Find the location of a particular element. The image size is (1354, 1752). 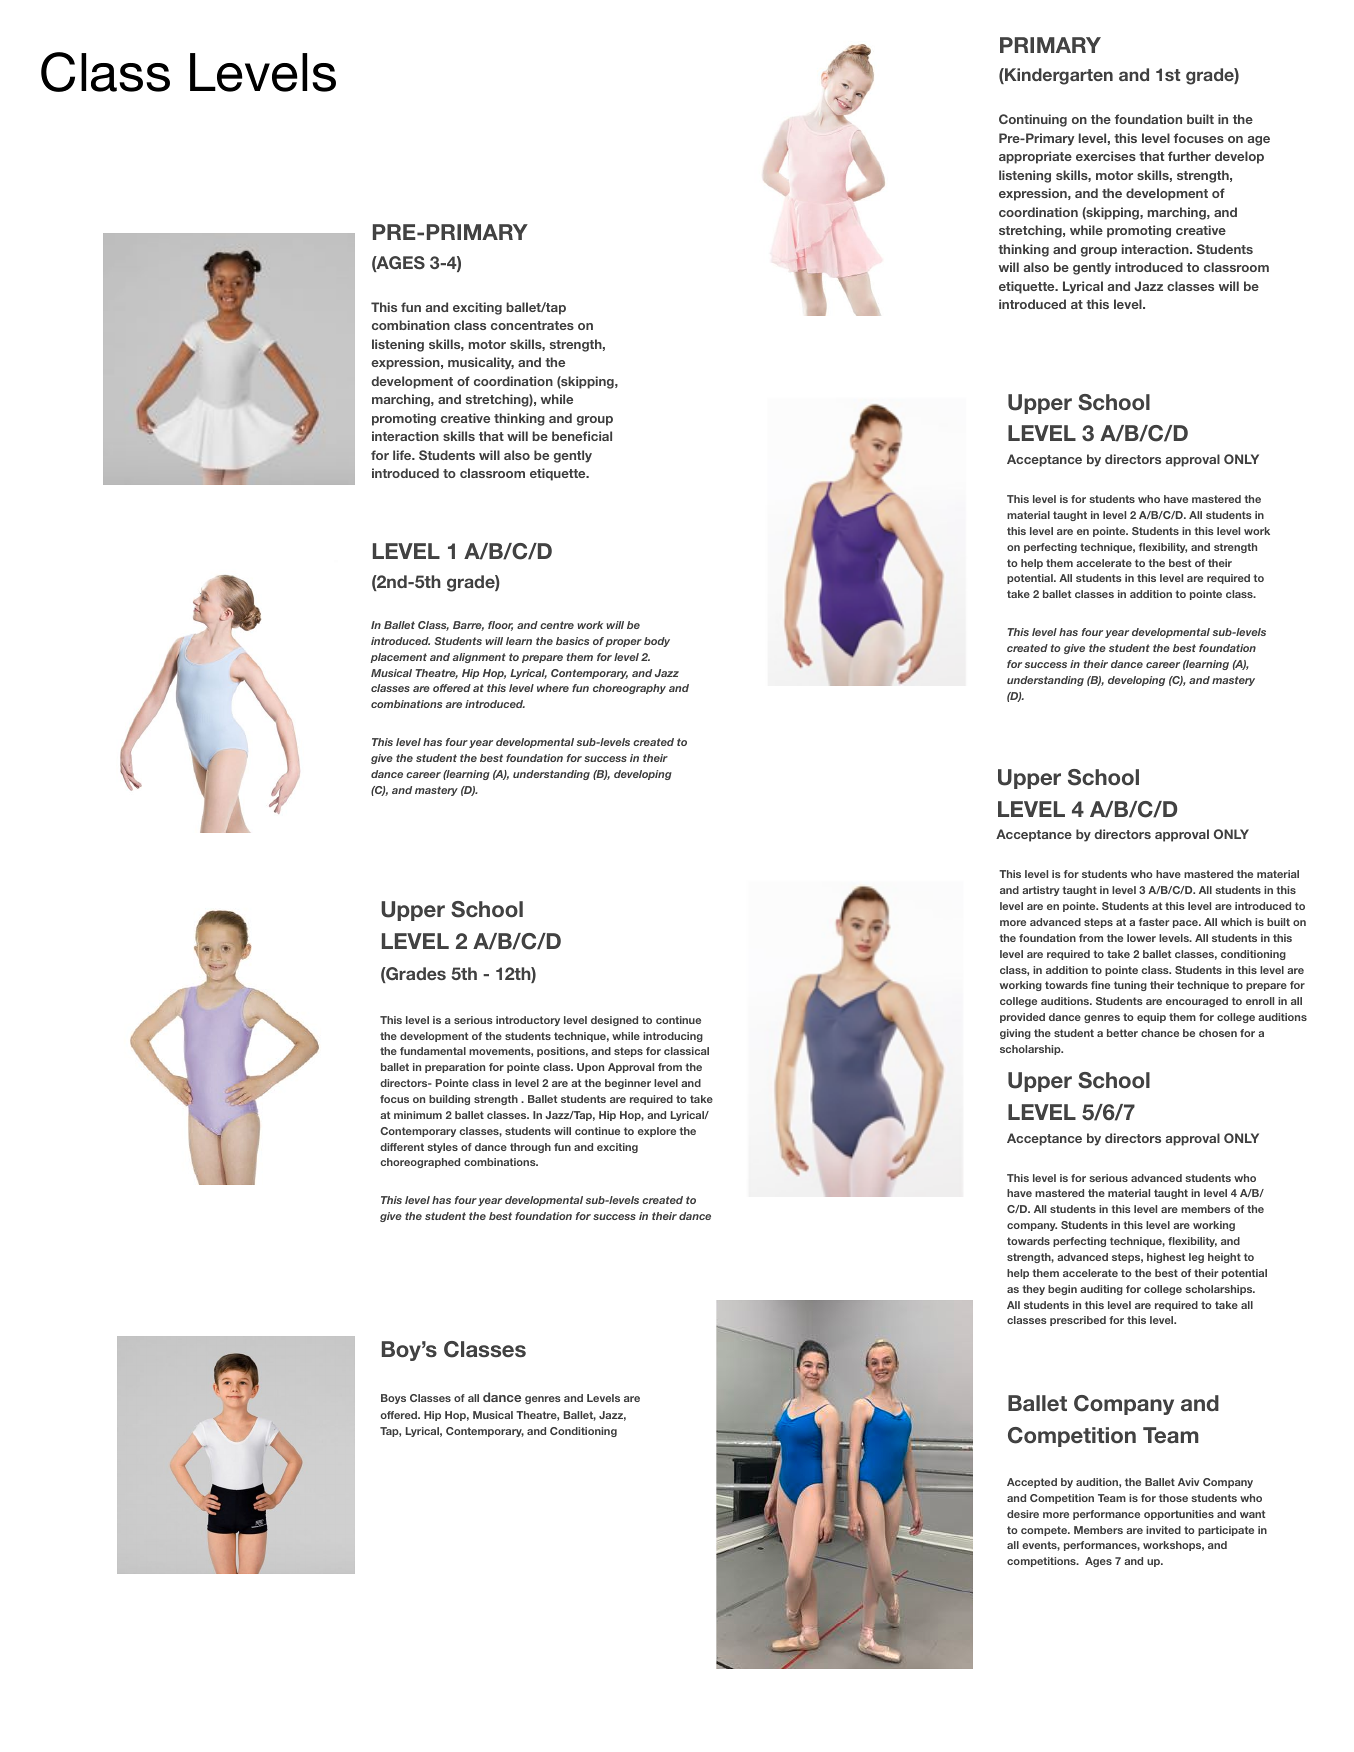

where is located at coordinates (553, 688).
